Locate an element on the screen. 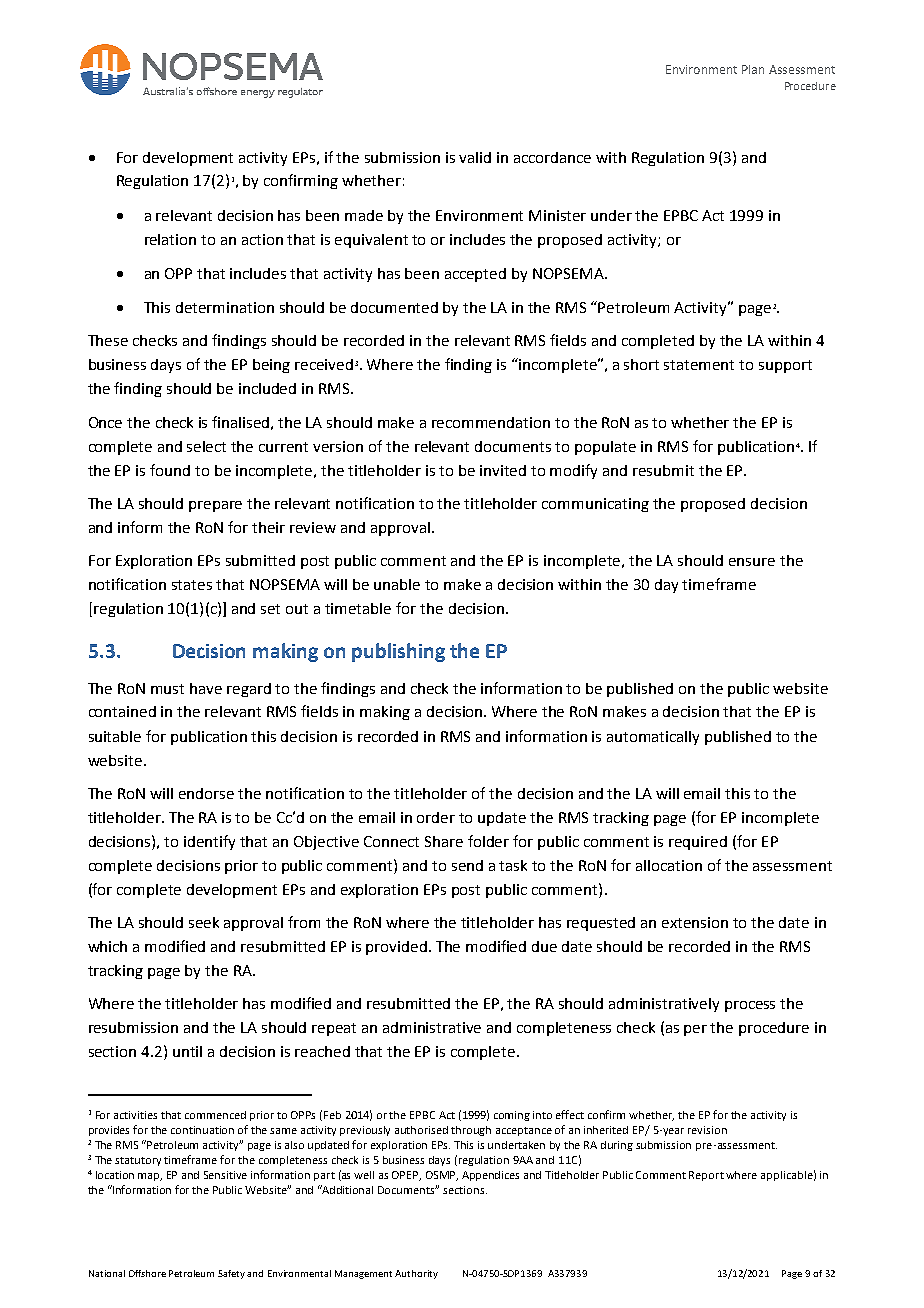  valid is located at coordinates (475, 157).
